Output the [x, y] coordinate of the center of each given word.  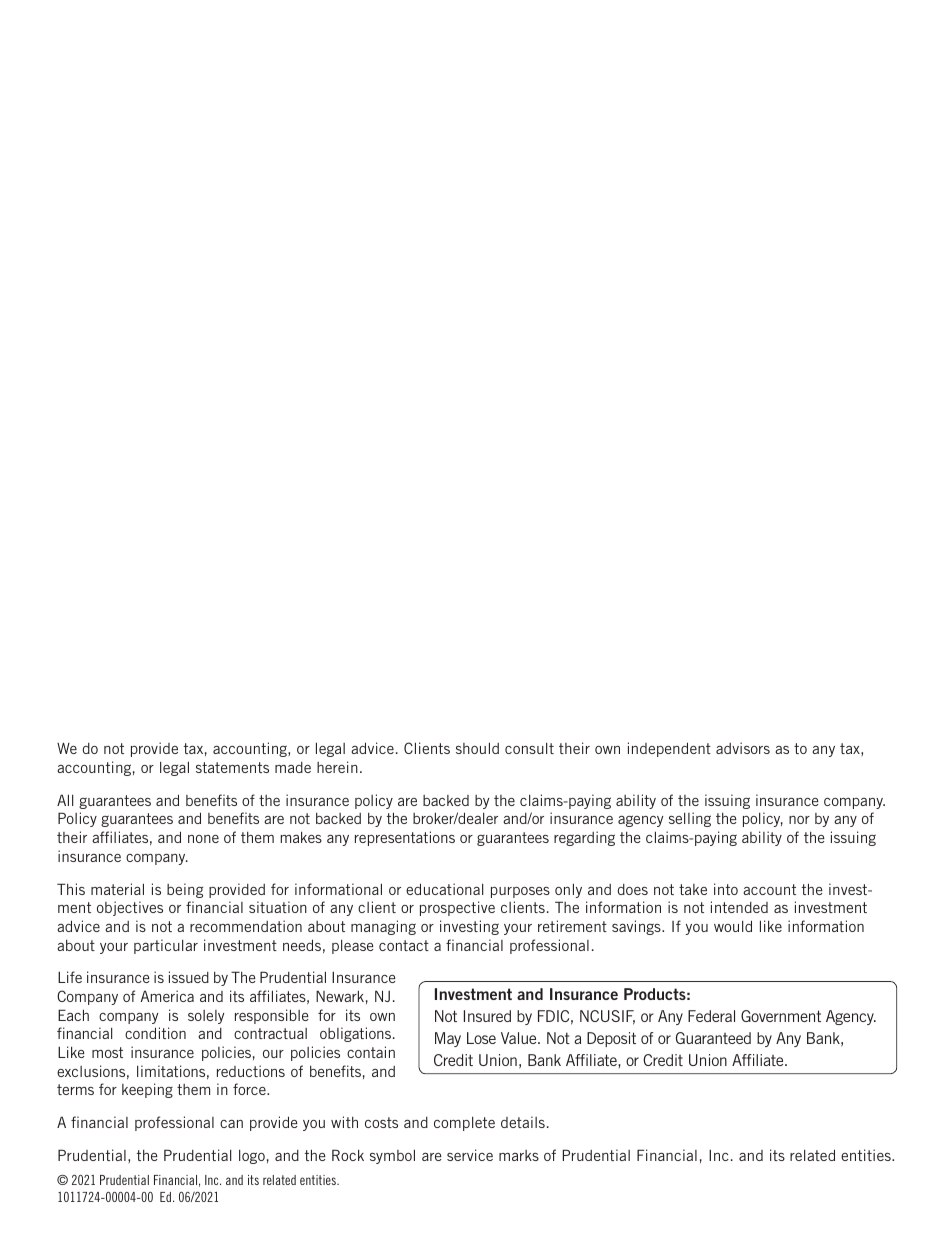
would [733, 926]
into [726, 889]
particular [166, 946]
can [231, 1124]
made [293, 767]
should [477, 748]
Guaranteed [713, 1038]
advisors [743, 748]
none [203, 839]
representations [405, 838]
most [107, 1052]
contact [404, 945]
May [448, 1039]
